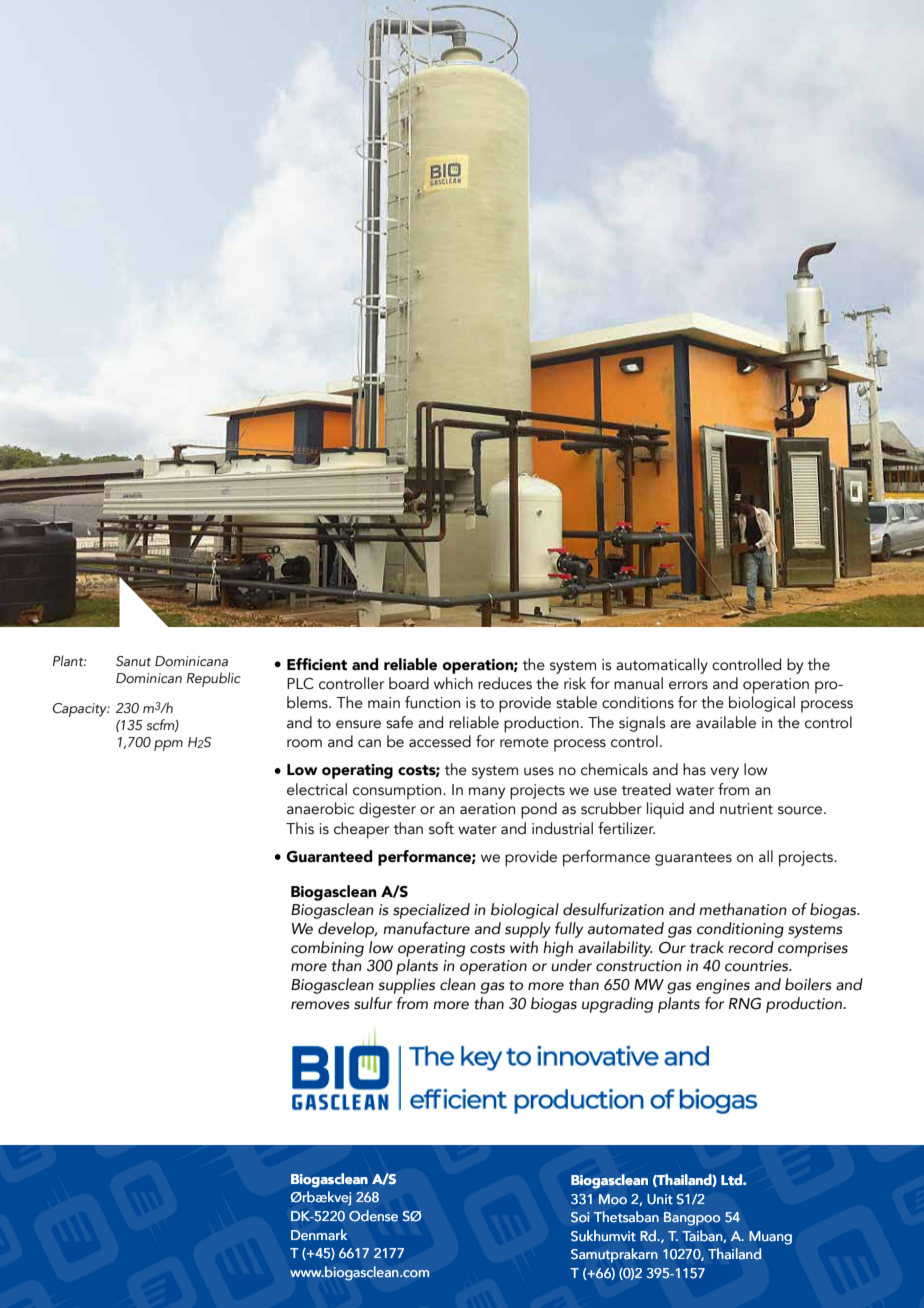 The height and width of the image is (1308, 924). What do you see at coordinates (441, 828) in the image?
I see `soft` at bounding box center [441, 828].
